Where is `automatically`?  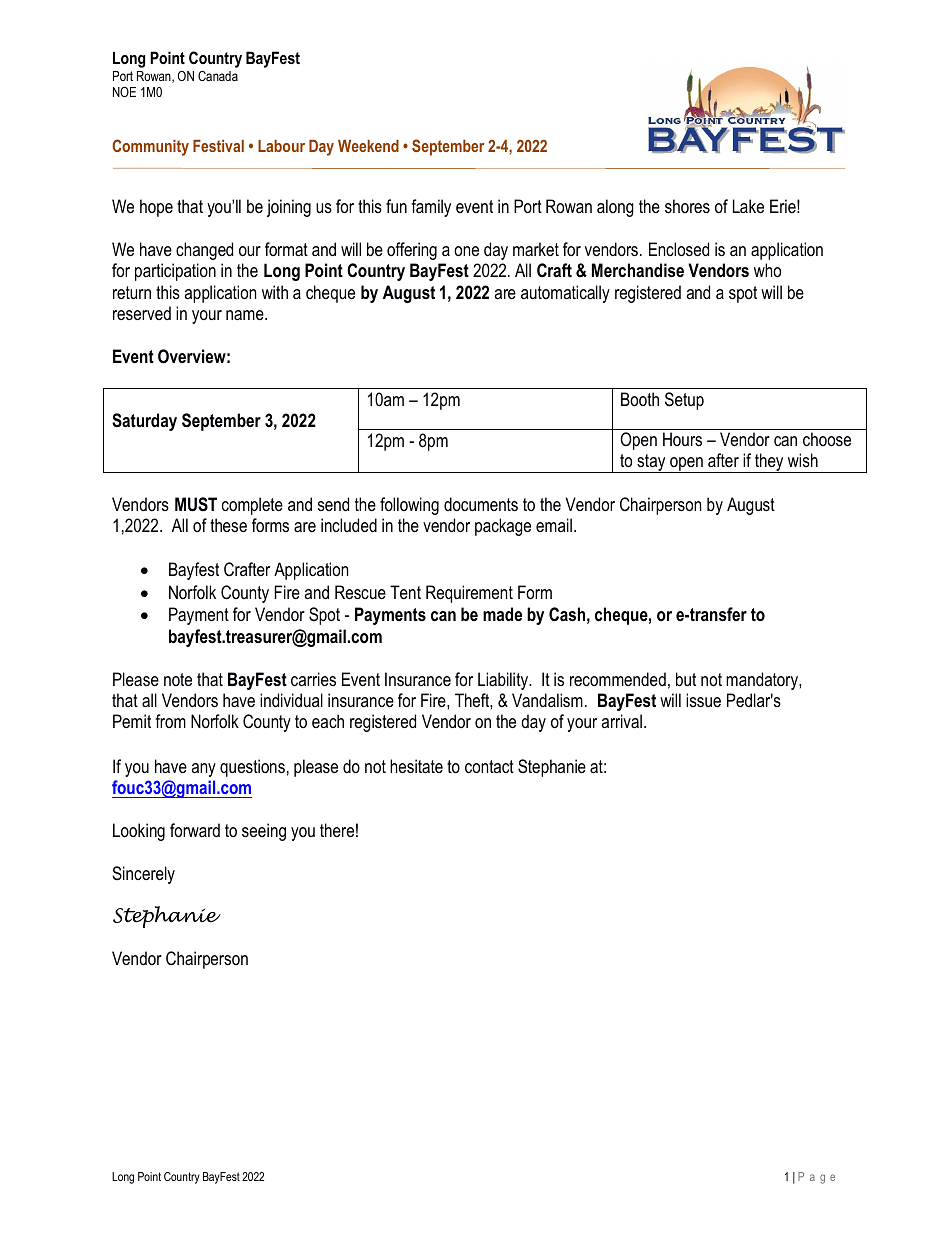
automatically is located at coordinates (565, 294).
